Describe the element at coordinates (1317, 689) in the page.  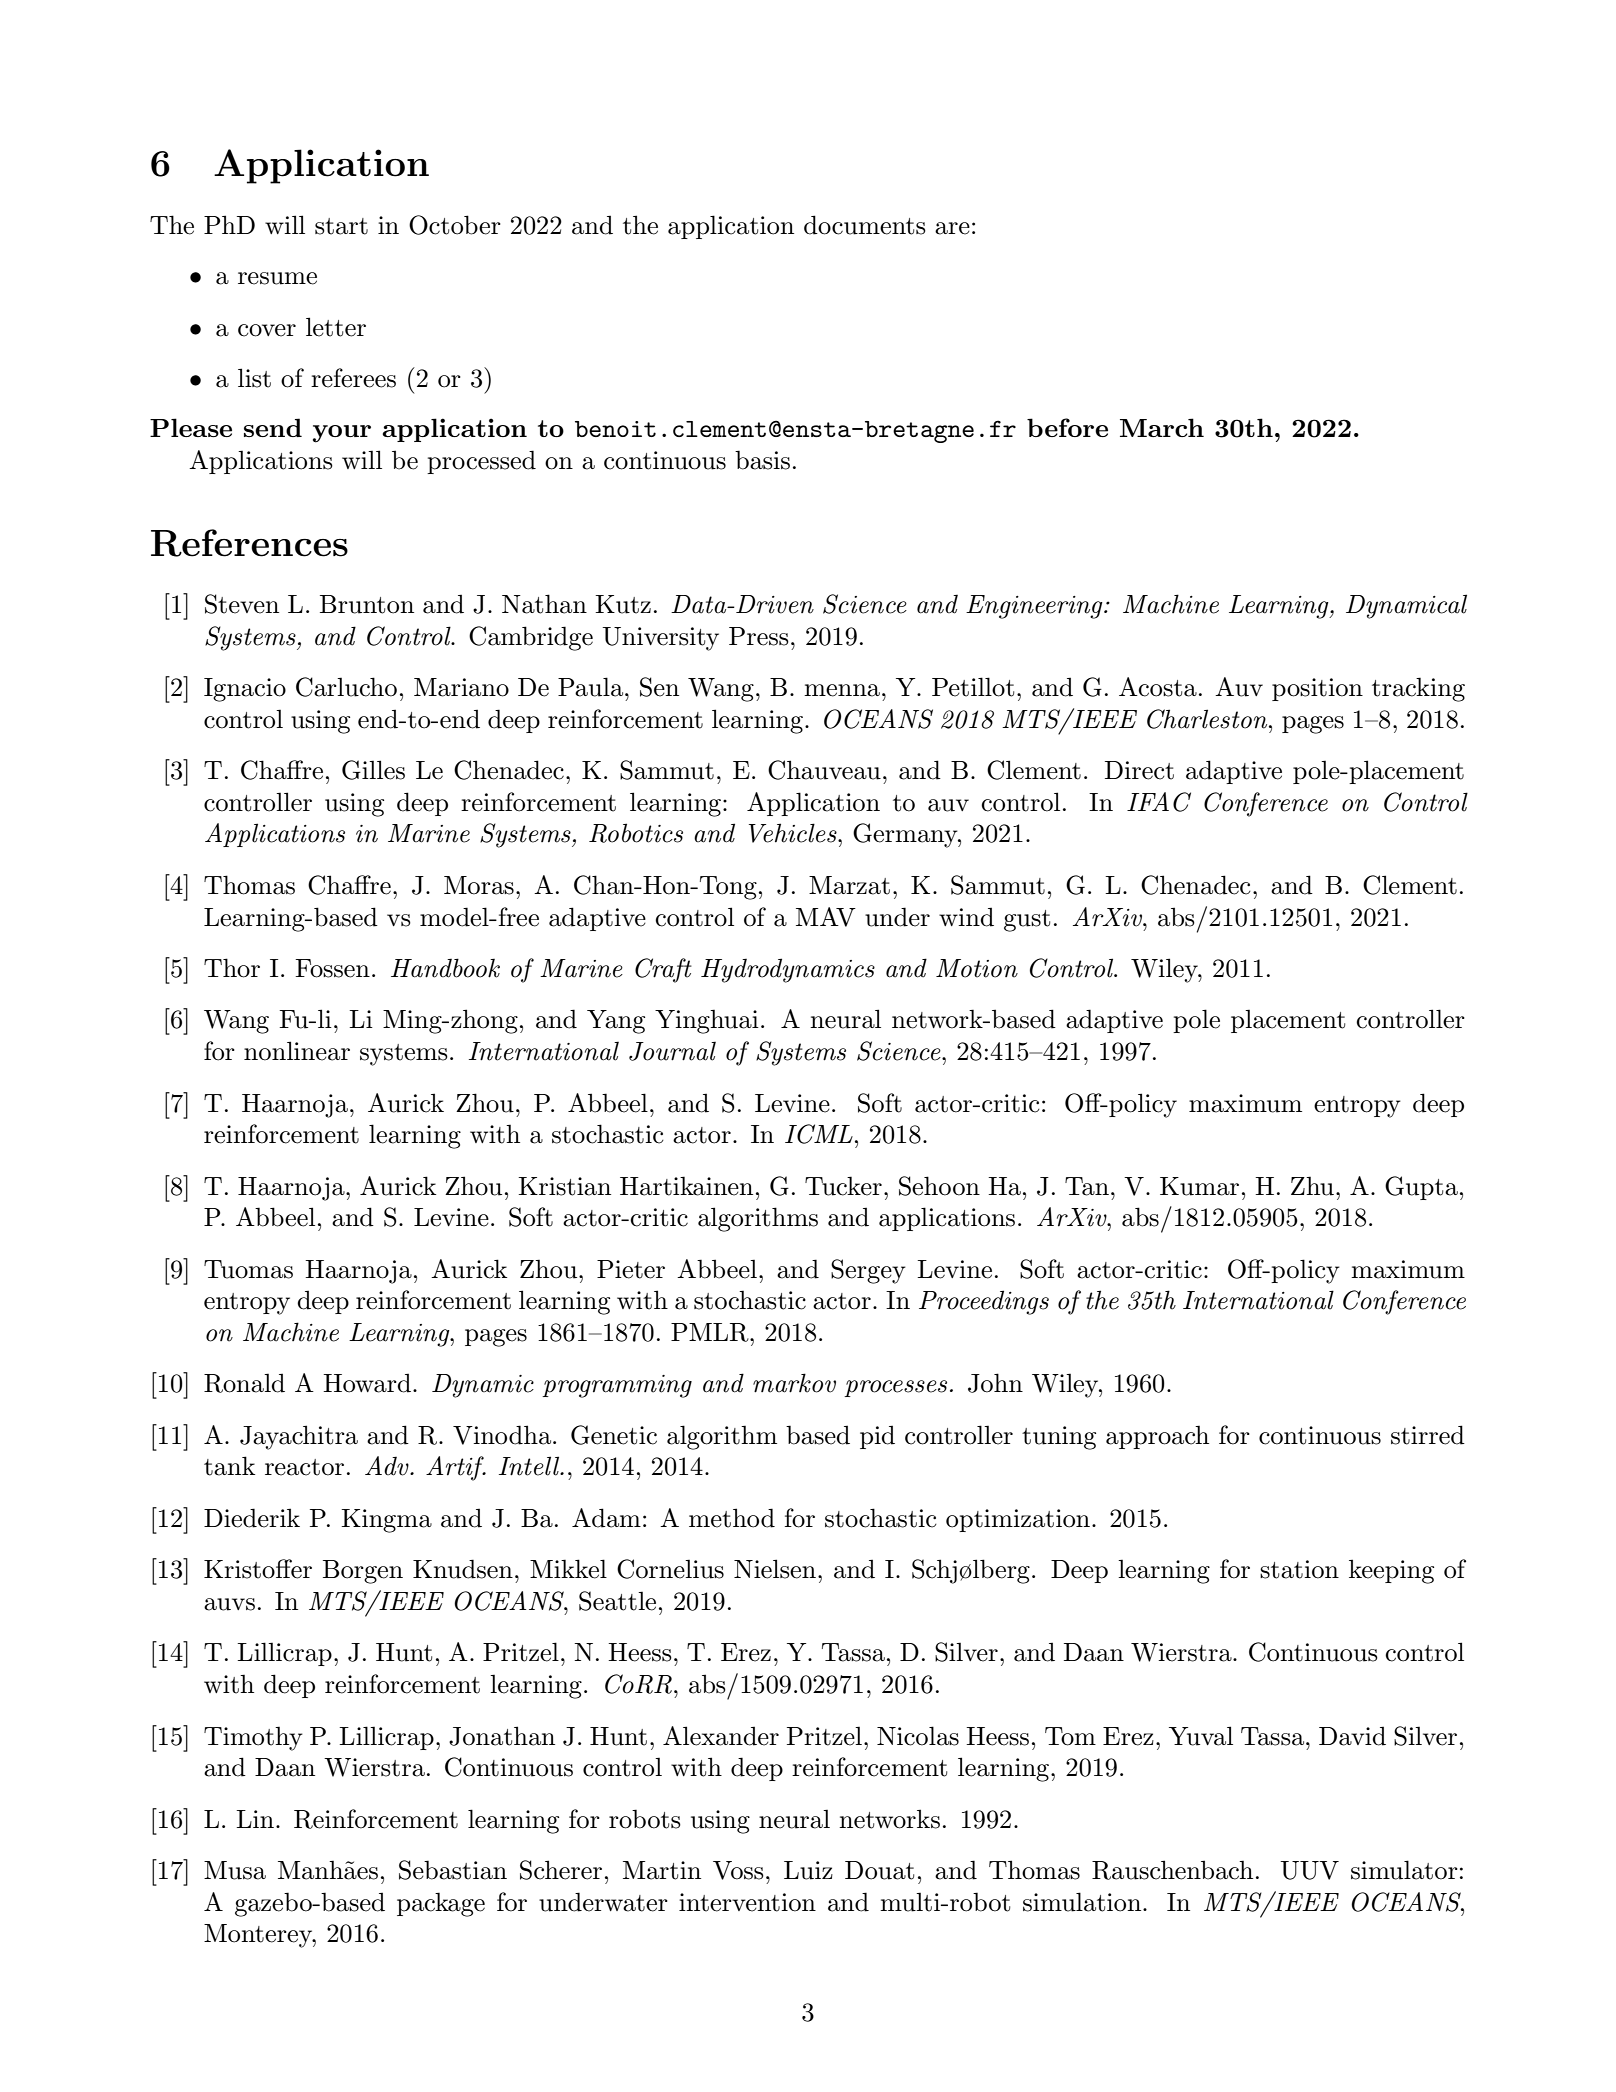
I see `position` at that location.
